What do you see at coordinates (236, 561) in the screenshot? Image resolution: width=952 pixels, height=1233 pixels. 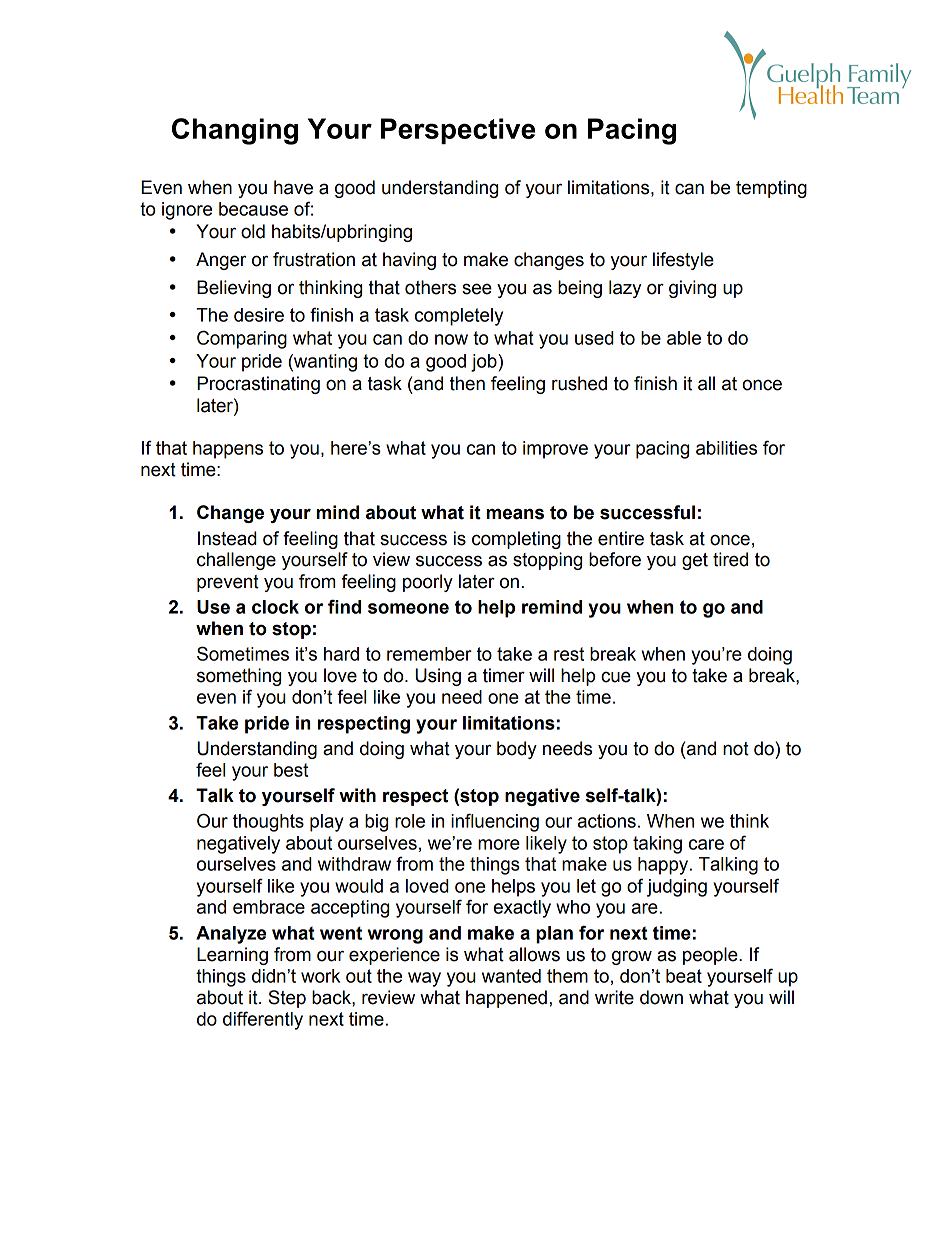 I see `challenge` at bounding box center [236, 561].
